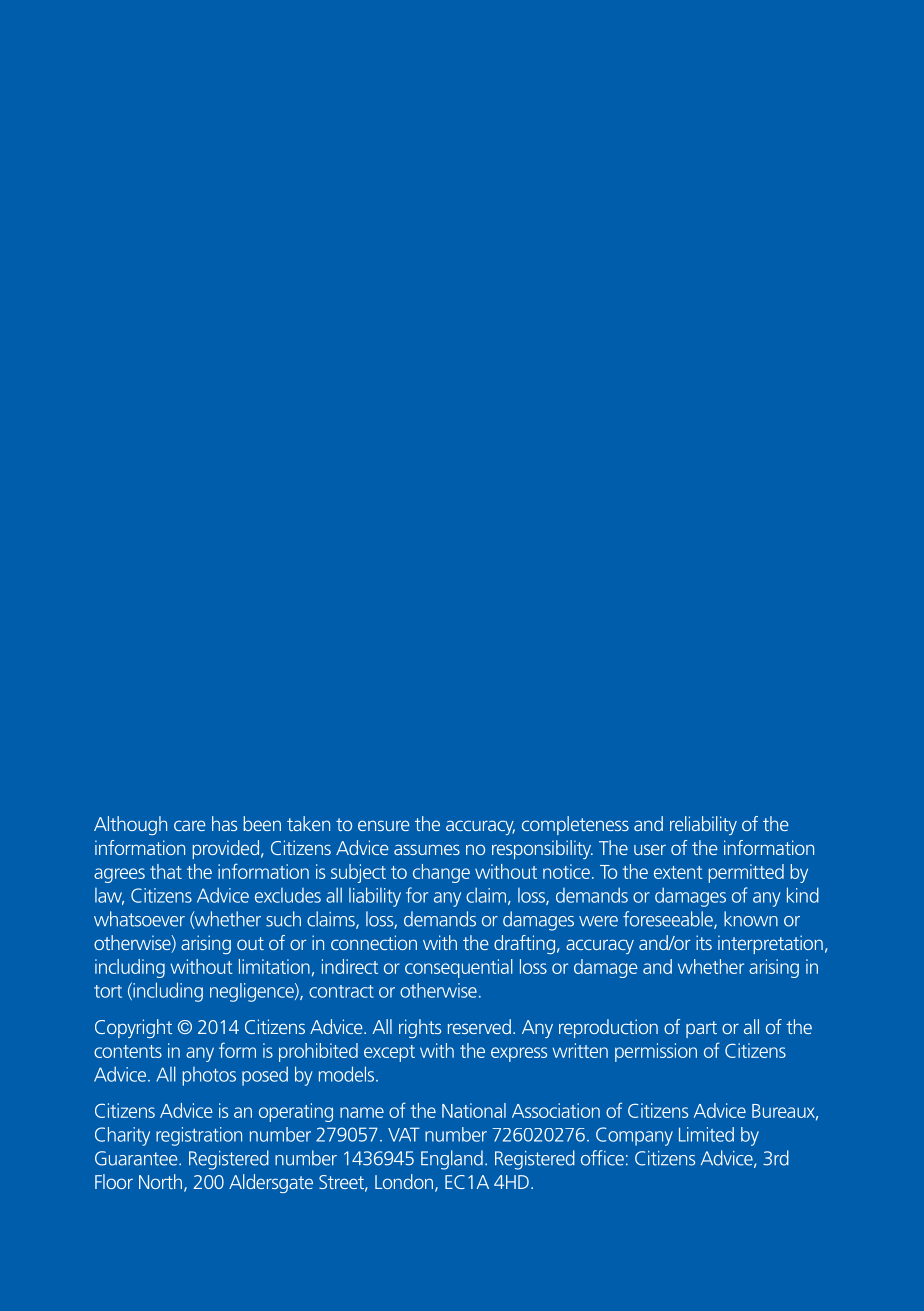 This document has width=924, height=1311. I want to click on care, so click(190, 825).
